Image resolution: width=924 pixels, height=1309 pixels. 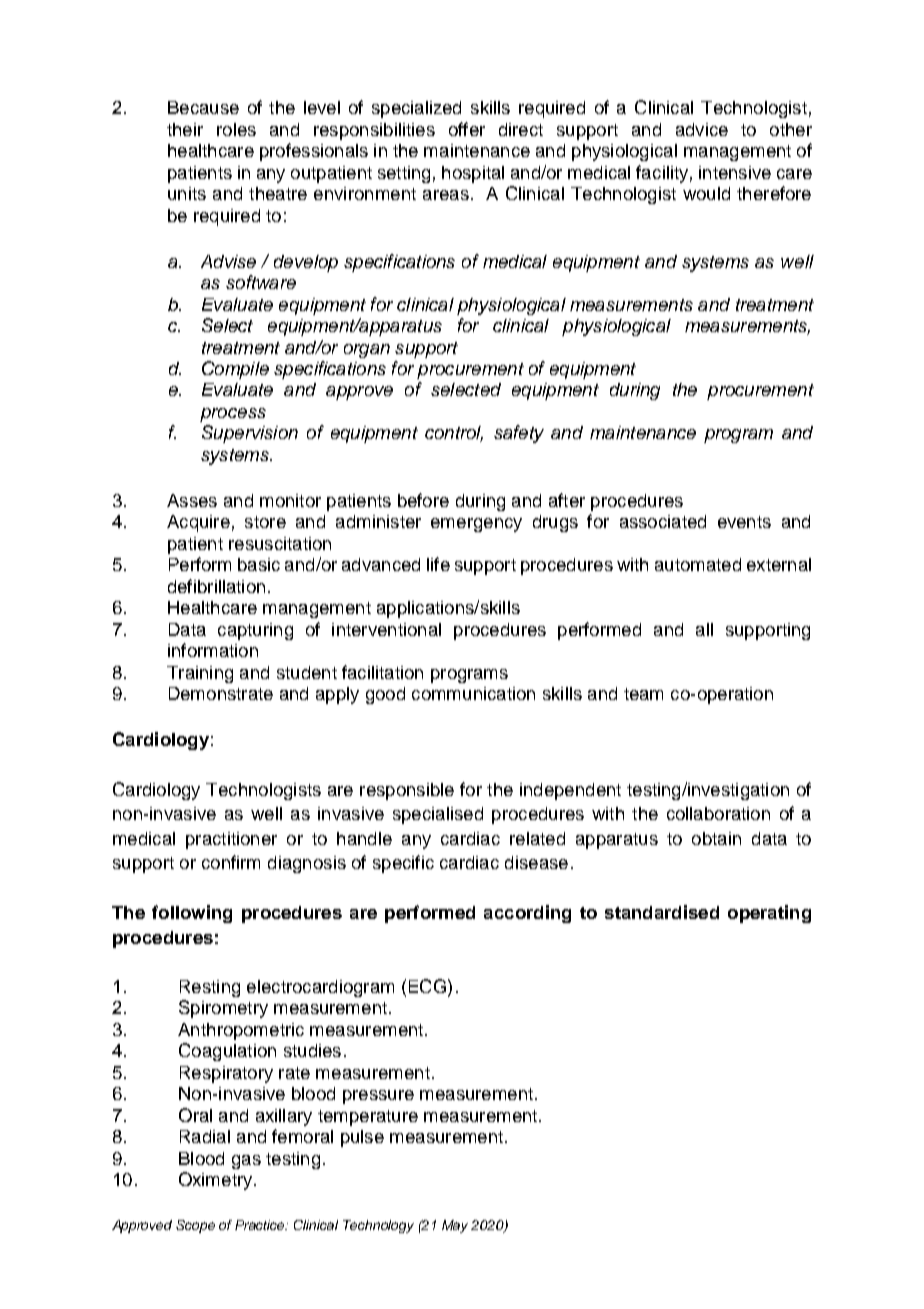 I want to click on advice, so click(x=702, y=129).
